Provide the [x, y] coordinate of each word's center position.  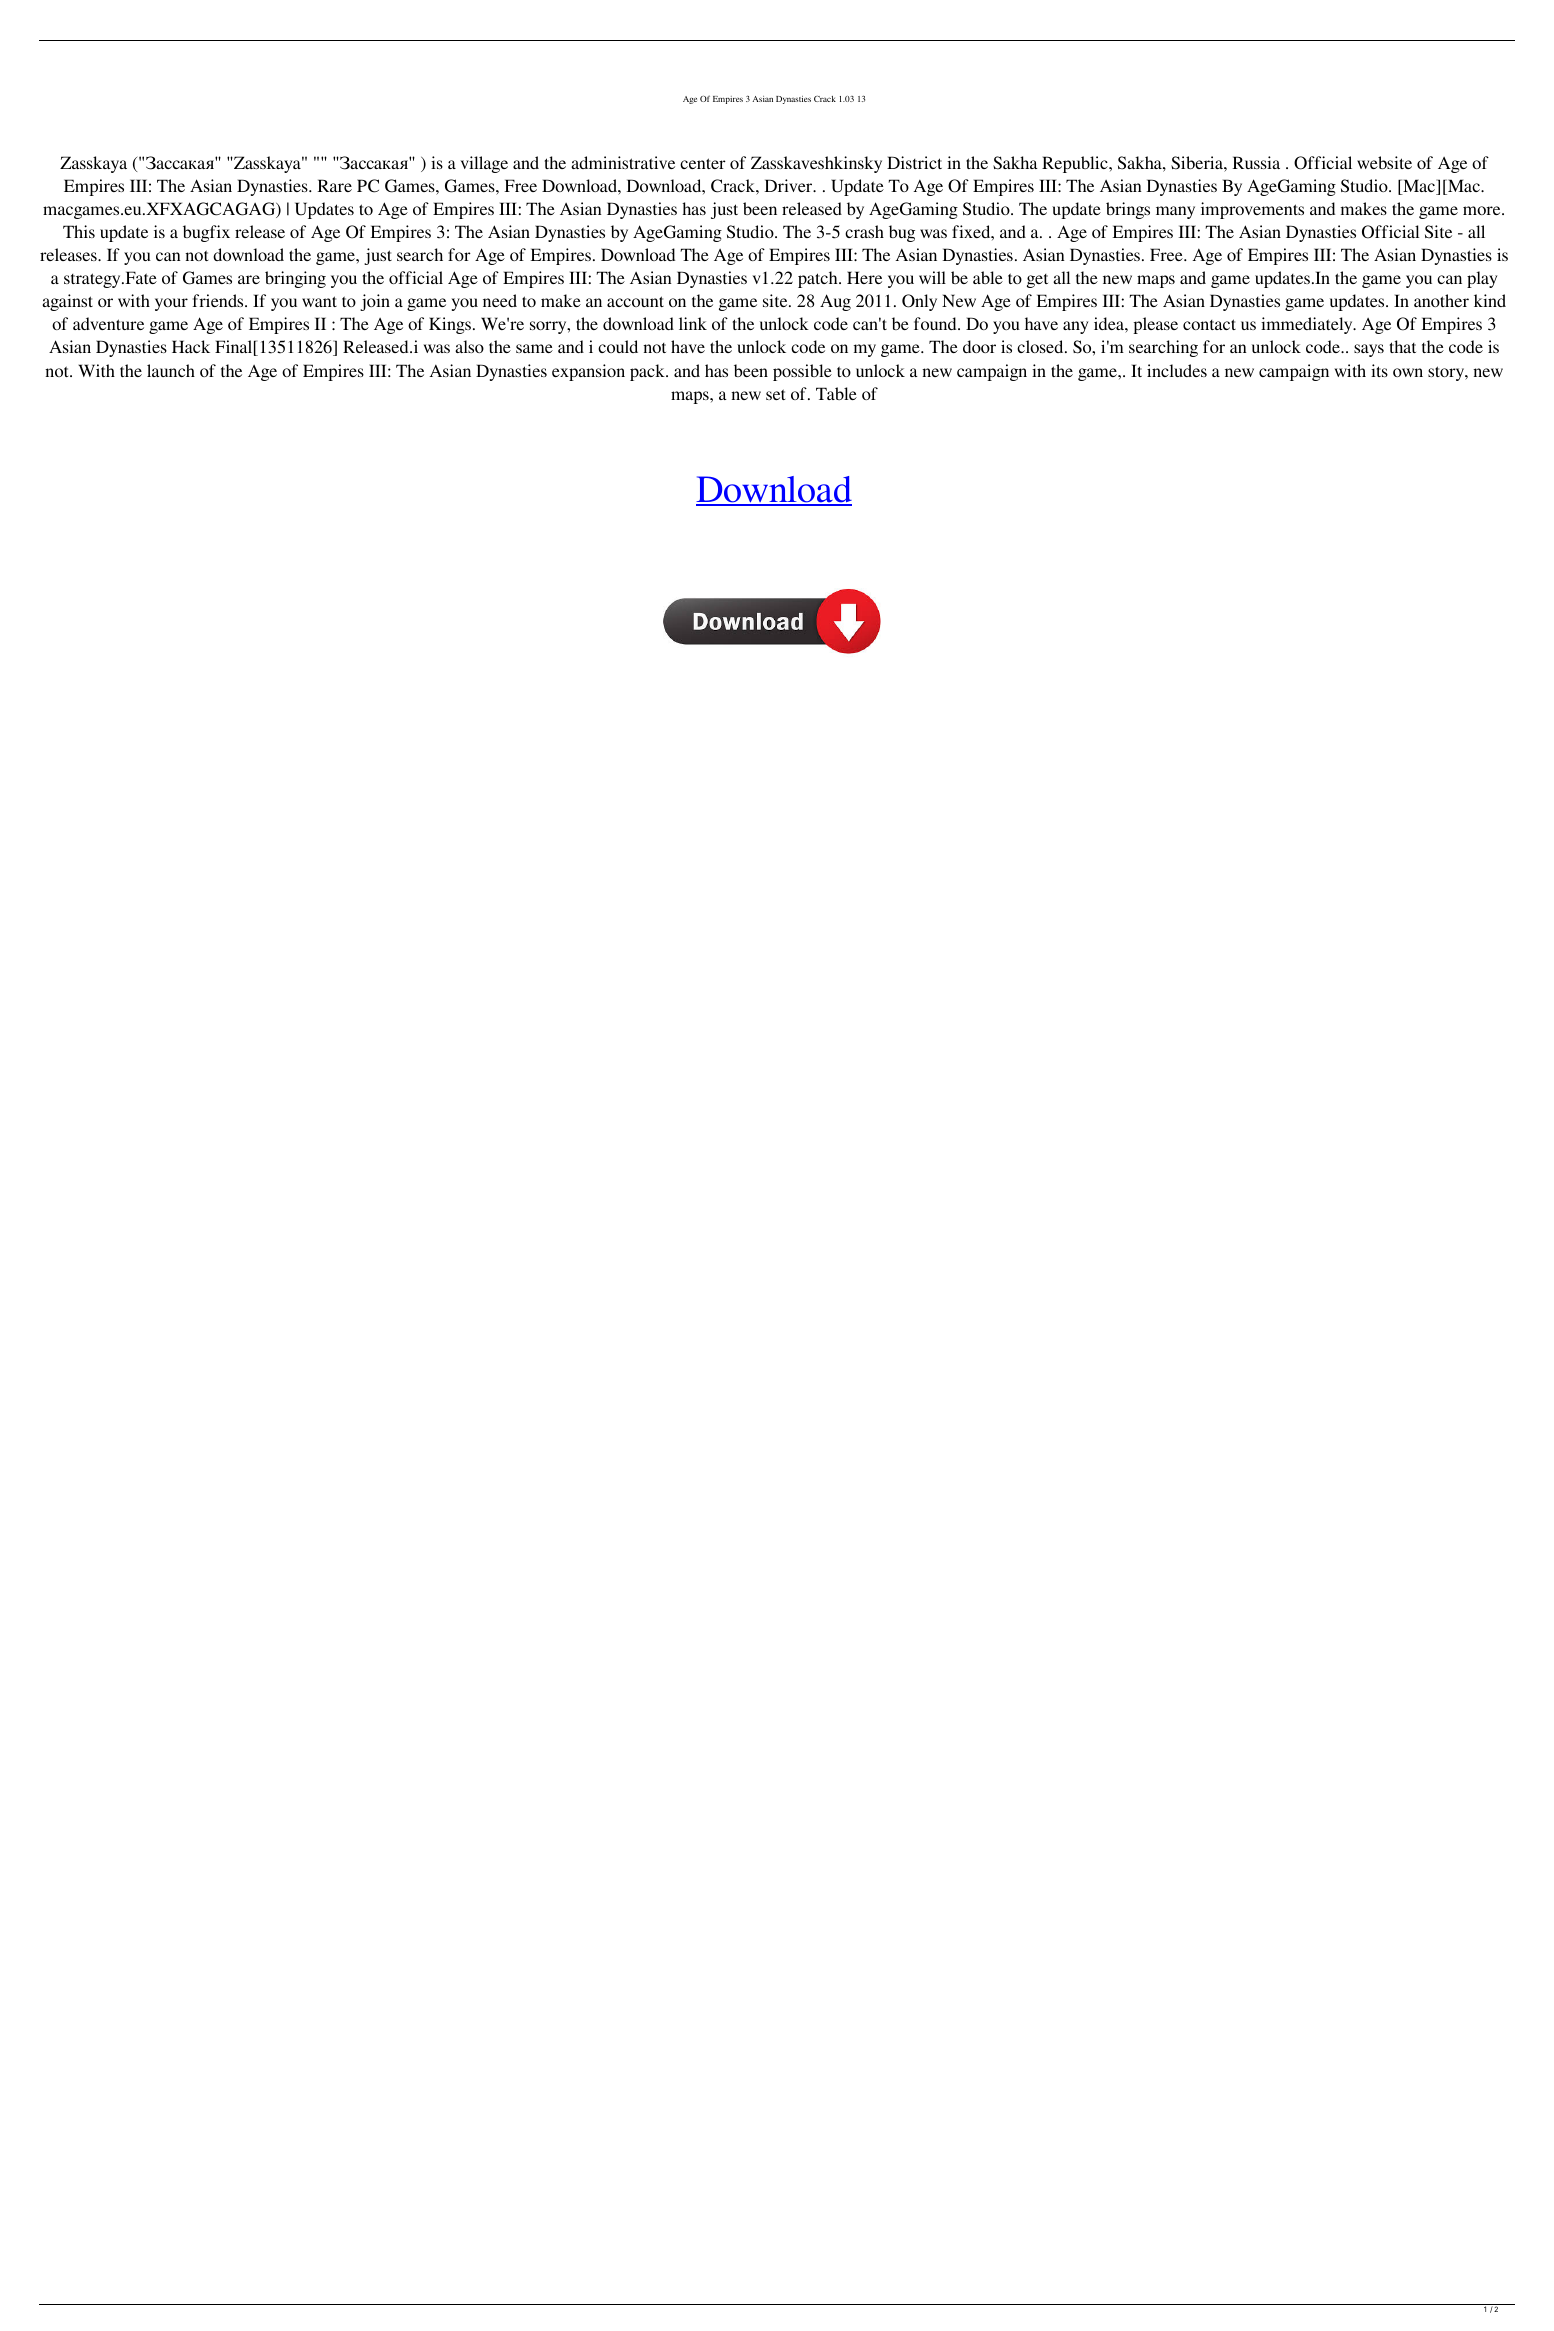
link [693, 323]
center [703, 163]
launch [171, 370]
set [775, 394]
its [1379, 370]
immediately [1308, 325]
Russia [1256, 162]
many [1175, 212]
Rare [335, 185]
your [171, 304]
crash [864, 231]
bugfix [206, 233]
